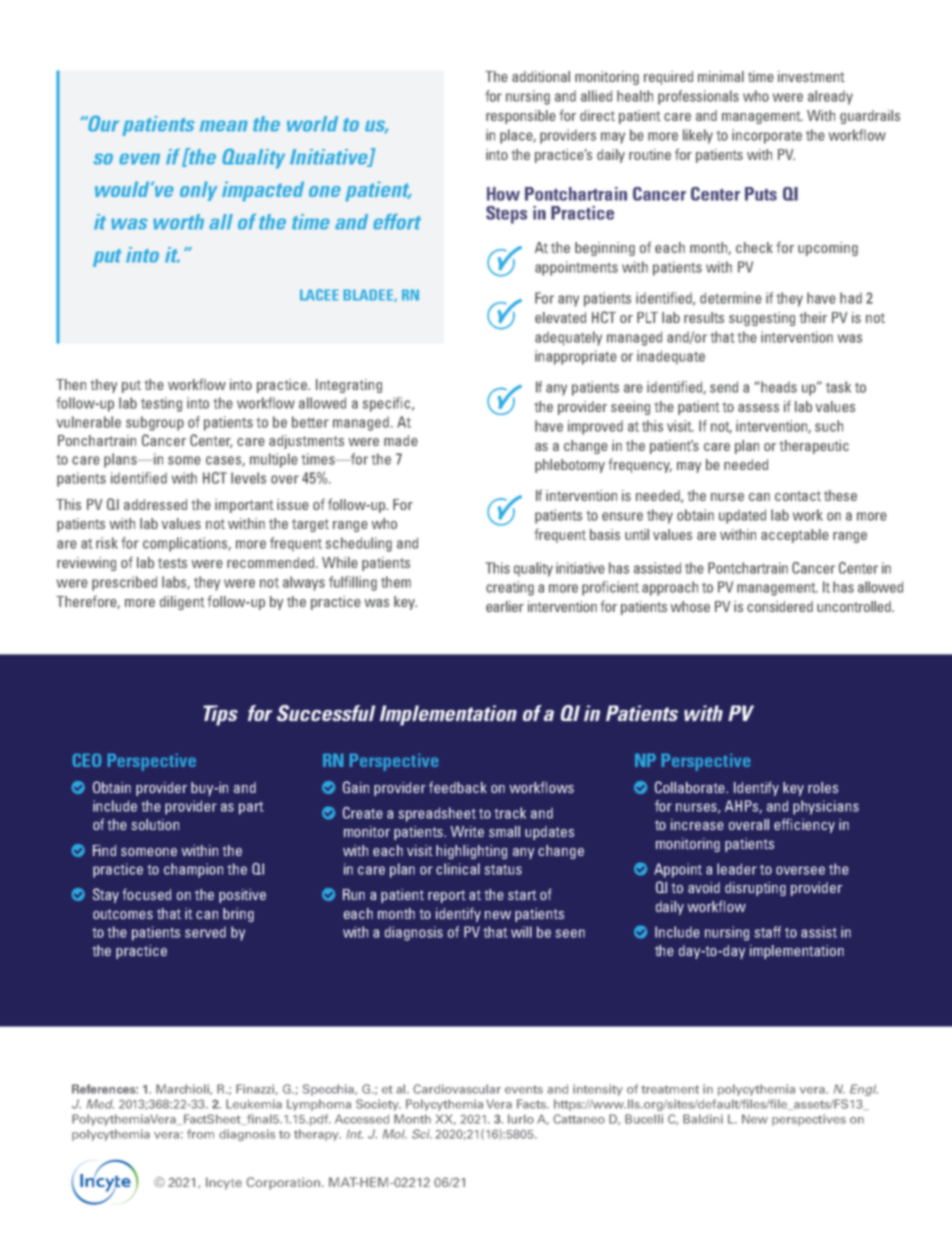 This screenshot has width=952, height=1233. I want to click on therapeutic, so click(814, 447).
